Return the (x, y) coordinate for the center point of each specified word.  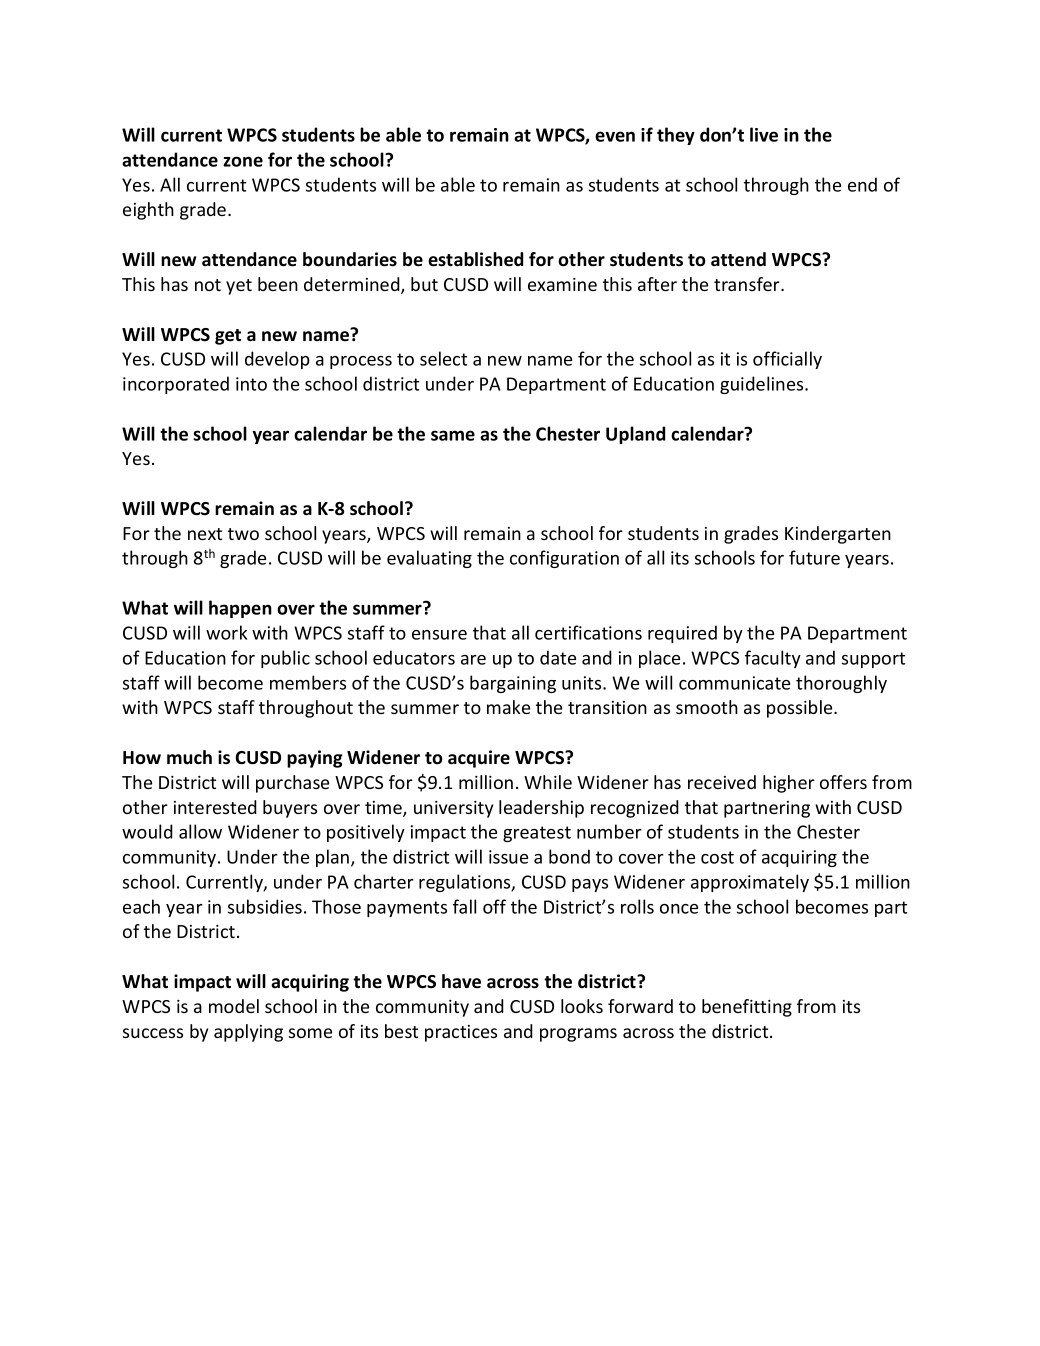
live (764, 134)
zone (243, 161)
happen (240, 609)
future (814, 557)
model (234, 1006)
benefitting (747, 1008)
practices (461, 1033)
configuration (564, 559)
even (615, 136)
